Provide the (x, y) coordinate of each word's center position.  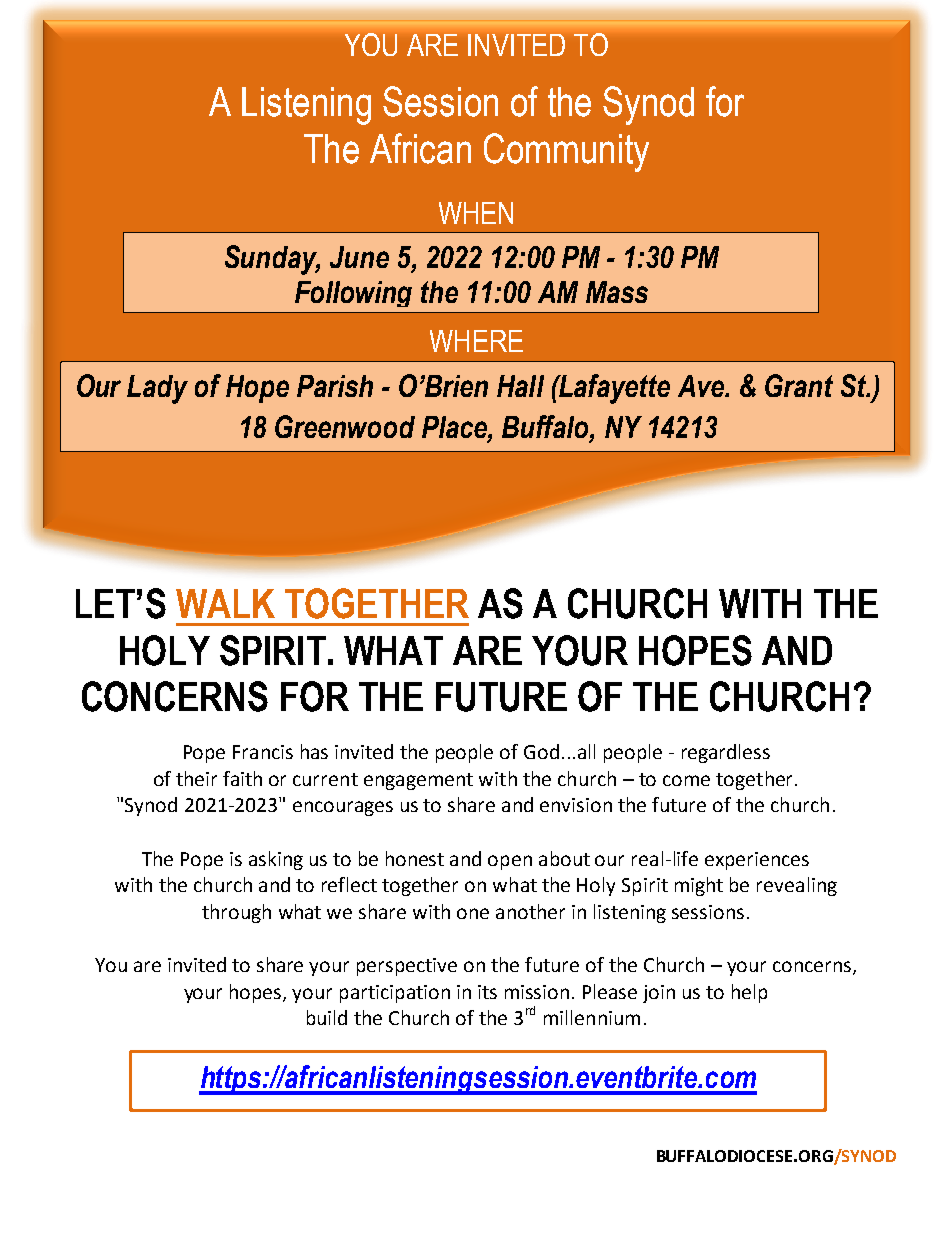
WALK (225, 603)
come (686, 780)
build (327, 1017)
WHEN (476, 213)
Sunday (272, 260)
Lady (157, 389)
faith (242, 778)
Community (566, 152)
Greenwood (345, 426)
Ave (702, 386)
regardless (726, 753)
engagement (418, 781)
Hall (520, 386)
